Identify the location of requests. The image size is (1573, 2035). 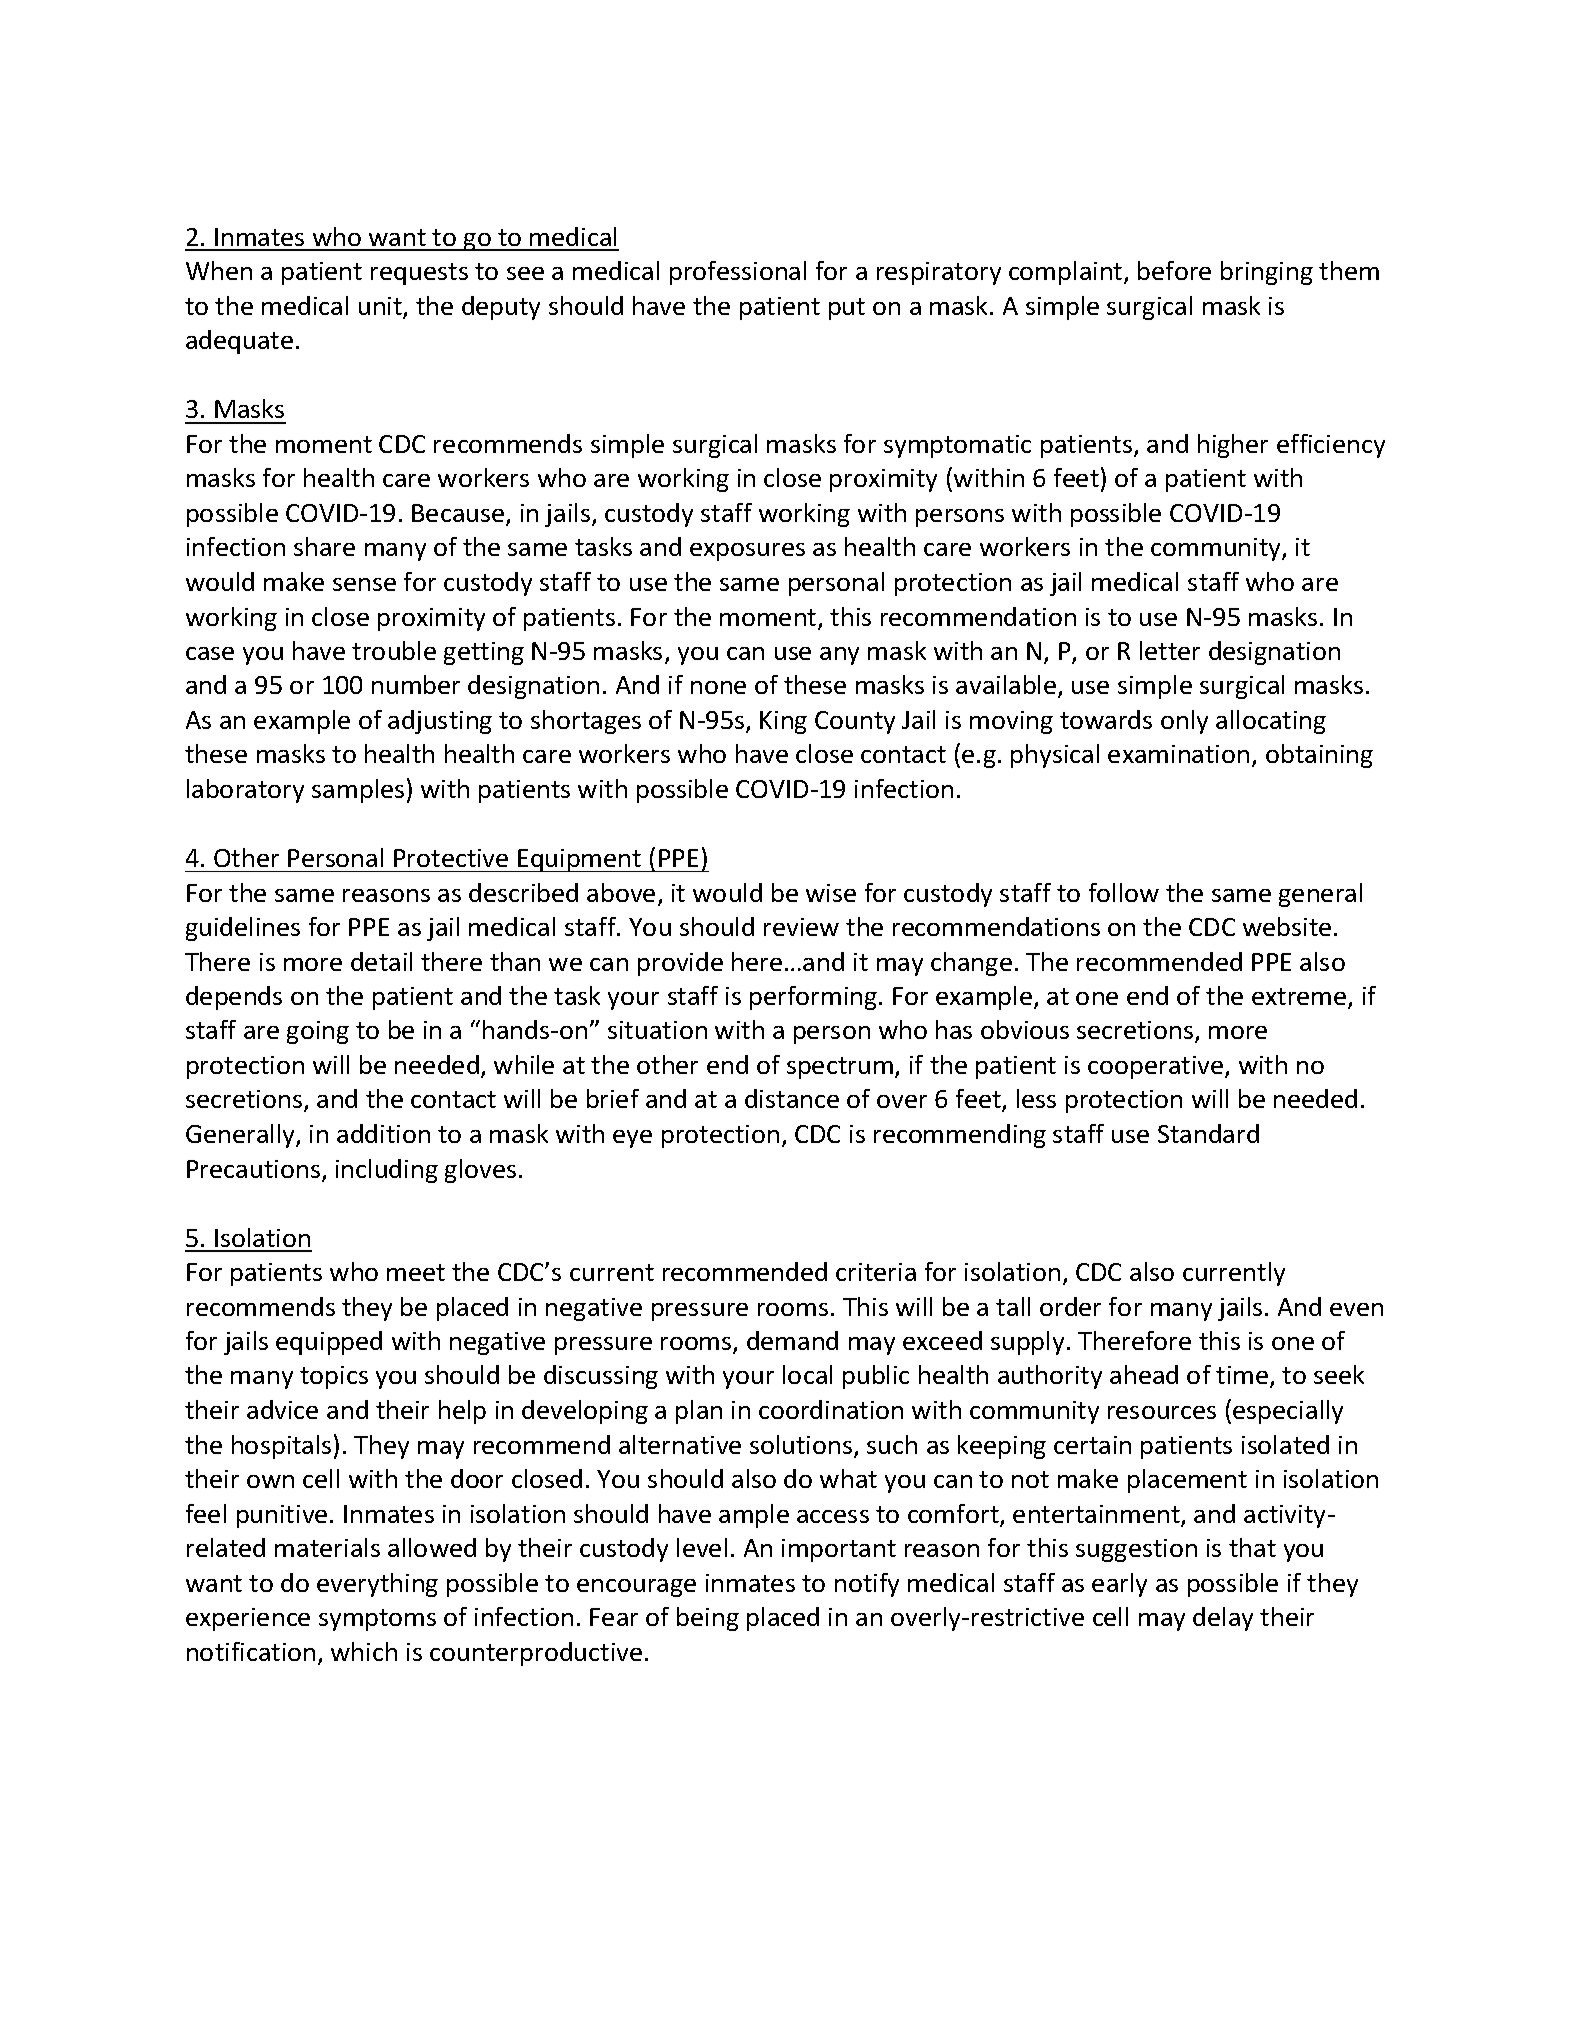
(419, 274).
